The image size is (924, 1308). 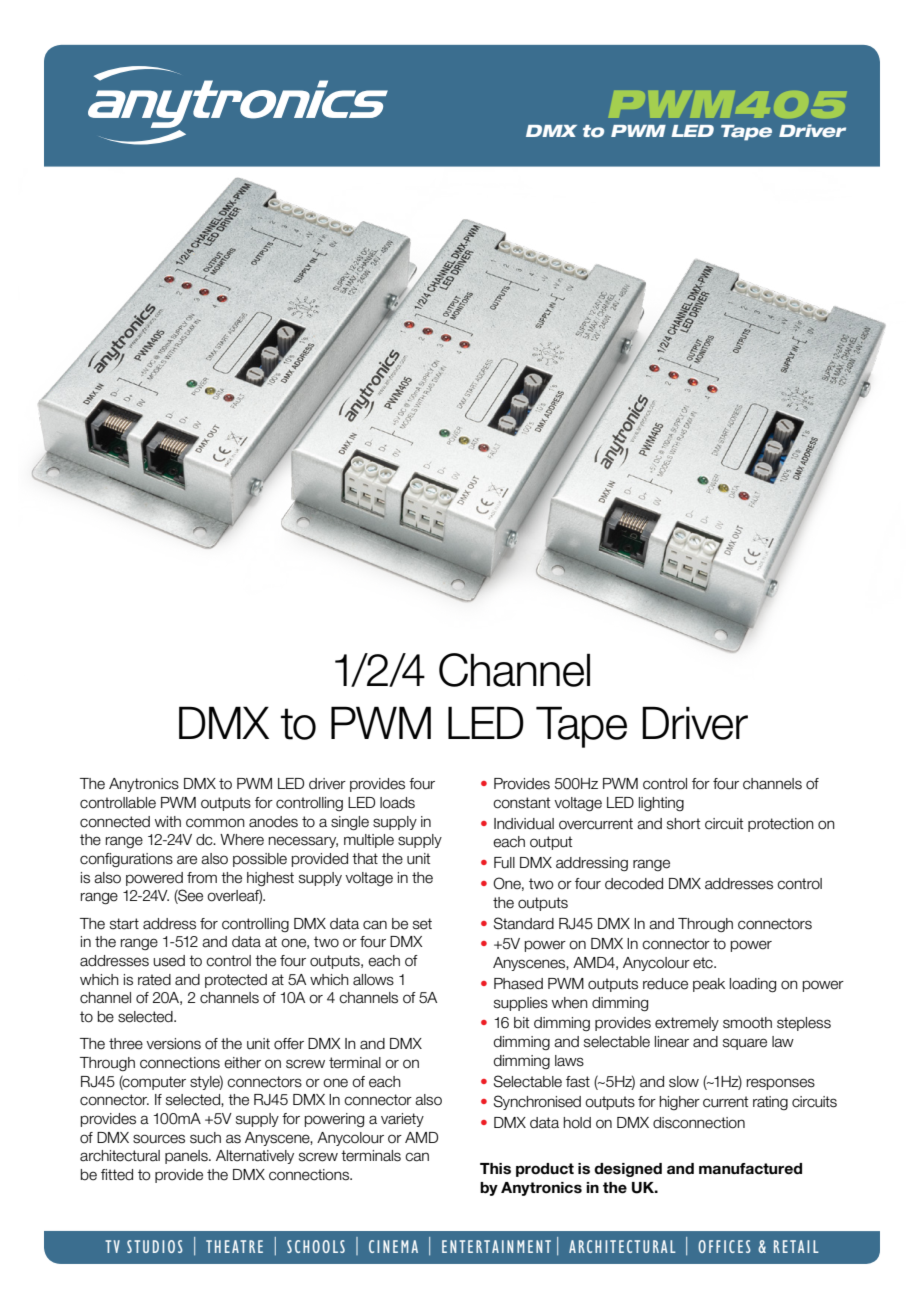 I want to click on versions, so click(x=173, y=1044).
